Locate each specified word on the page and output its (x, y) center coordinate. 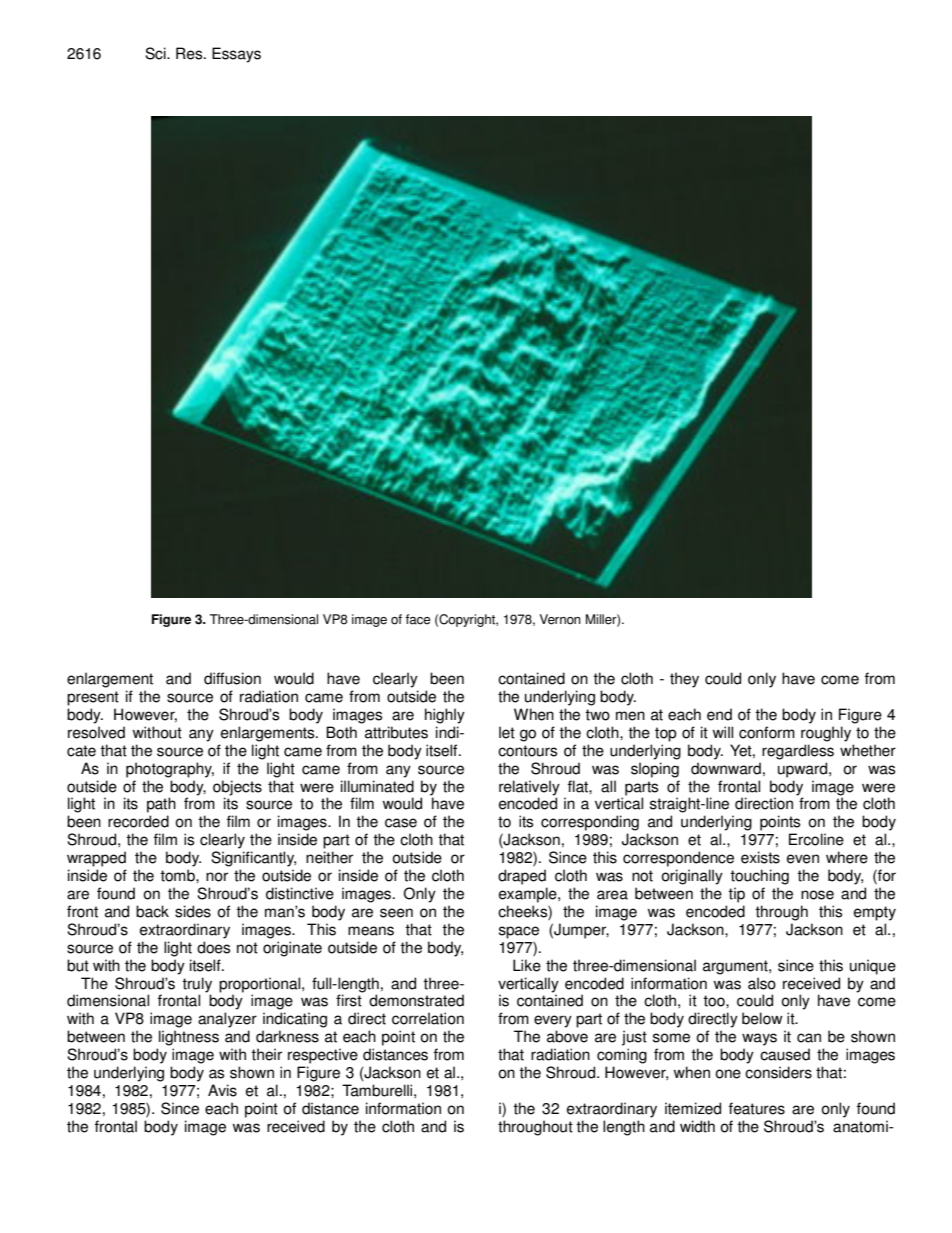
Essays (236, 55)
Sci (156, 53)
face (418, 619)
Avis (222, 1090)
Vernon (560, 619)
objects (237, 788)
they (684, 680)
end (719, 714)
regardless (798, 752)
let (507, 732)
